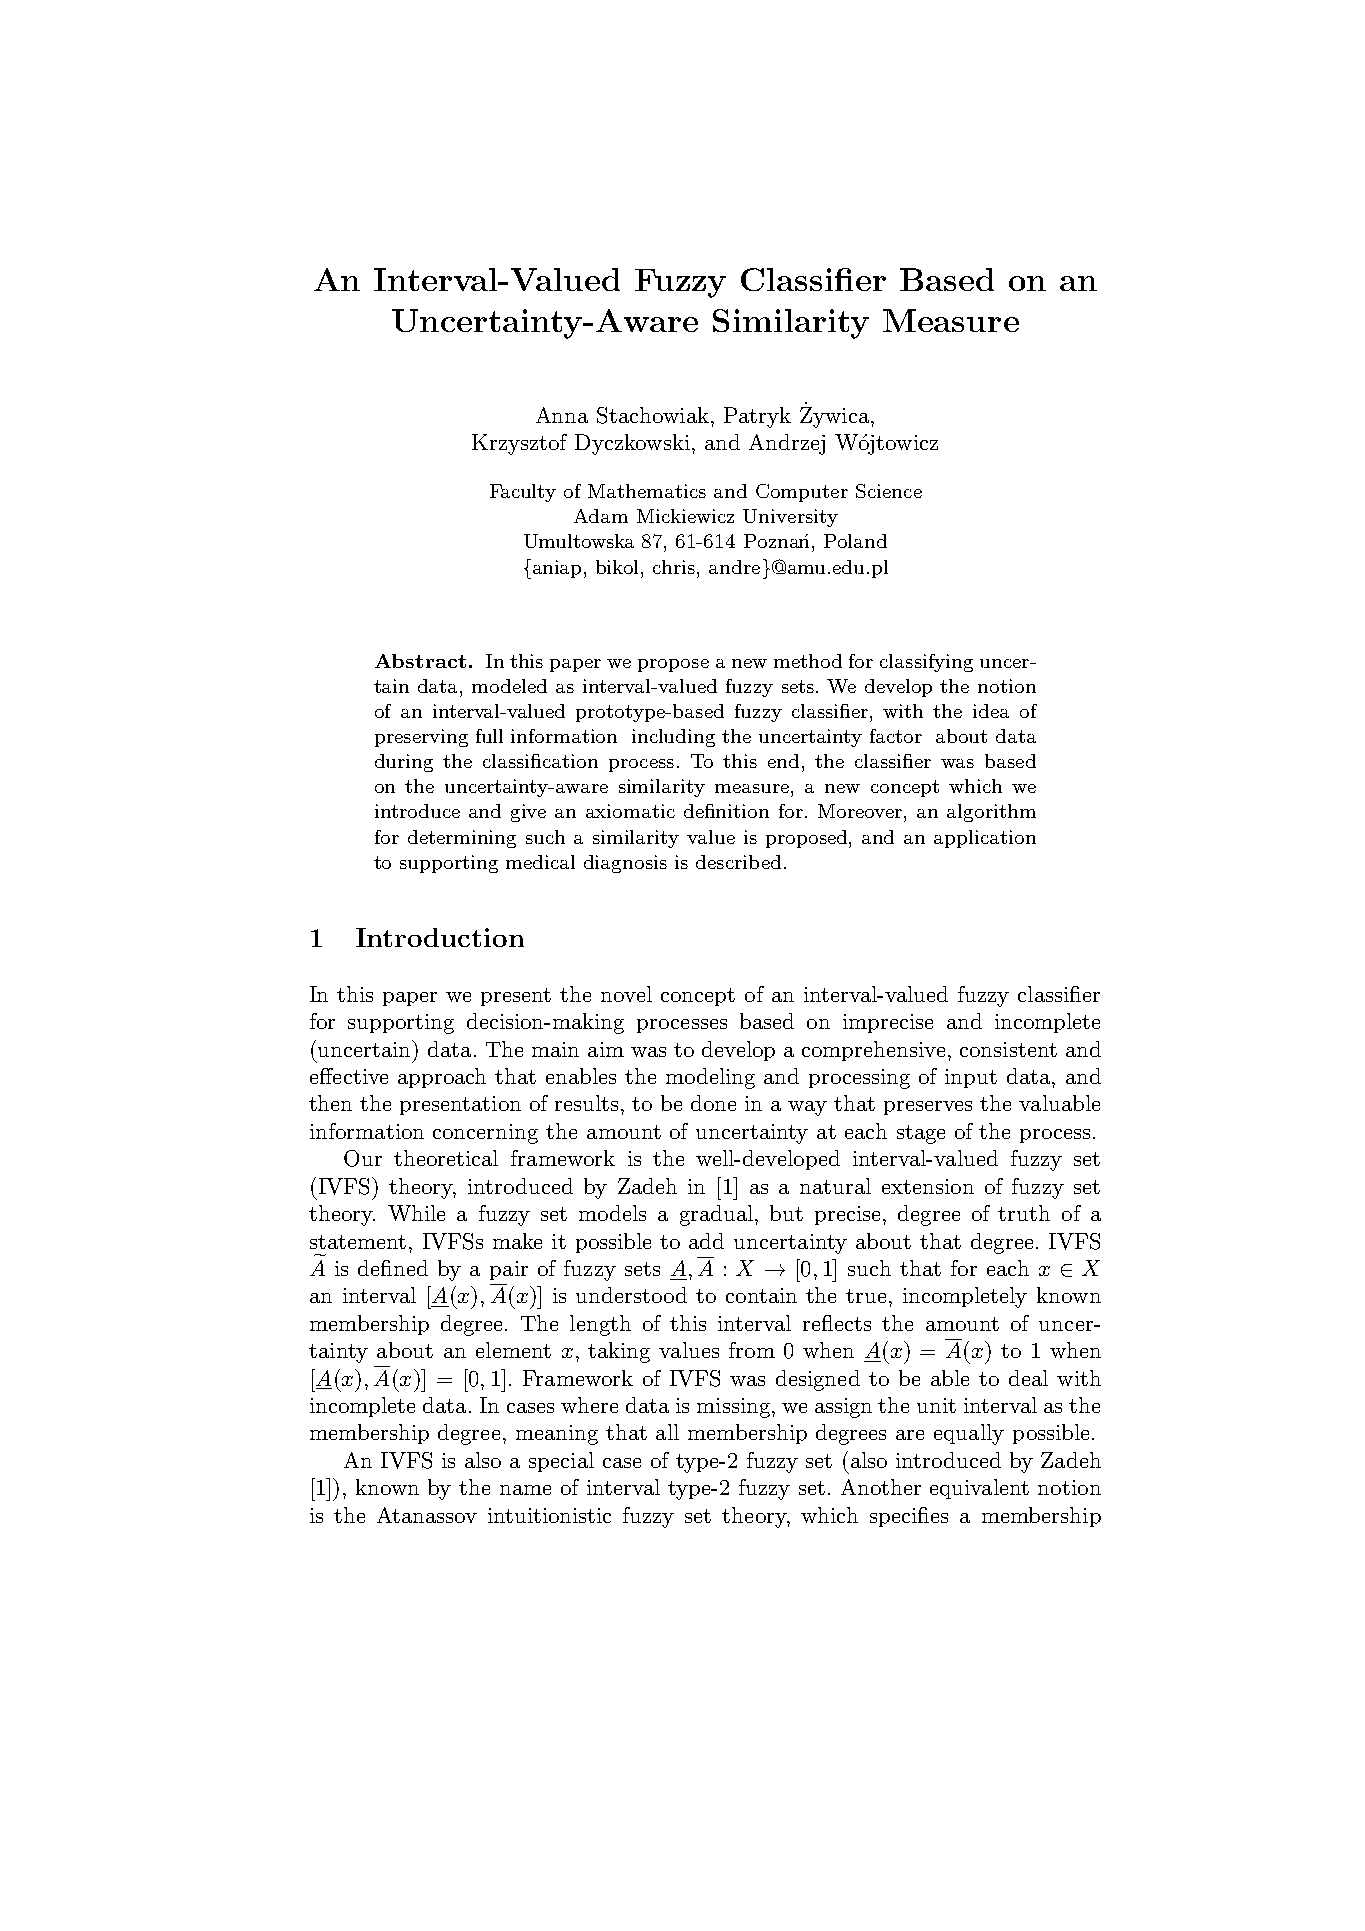  What do you see at coordinates (440, 937) in the screenshot?
I see `Introduction` at bounding box center [440, 937].
